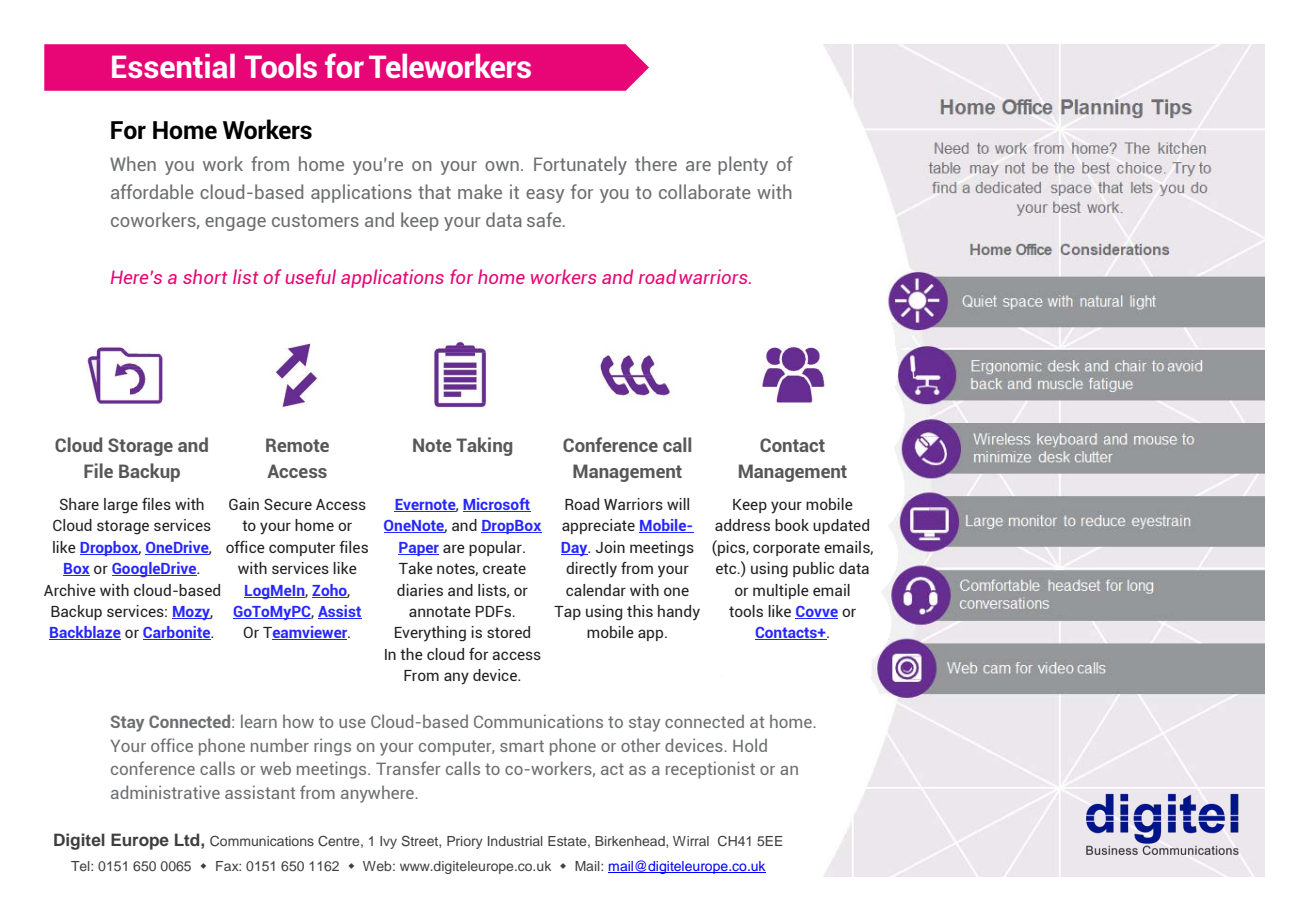 The image size is (1308, 924). What do you see at coordinates (205, 276) in the screenshot?
I see `short` at bounding box center [205, 276].
